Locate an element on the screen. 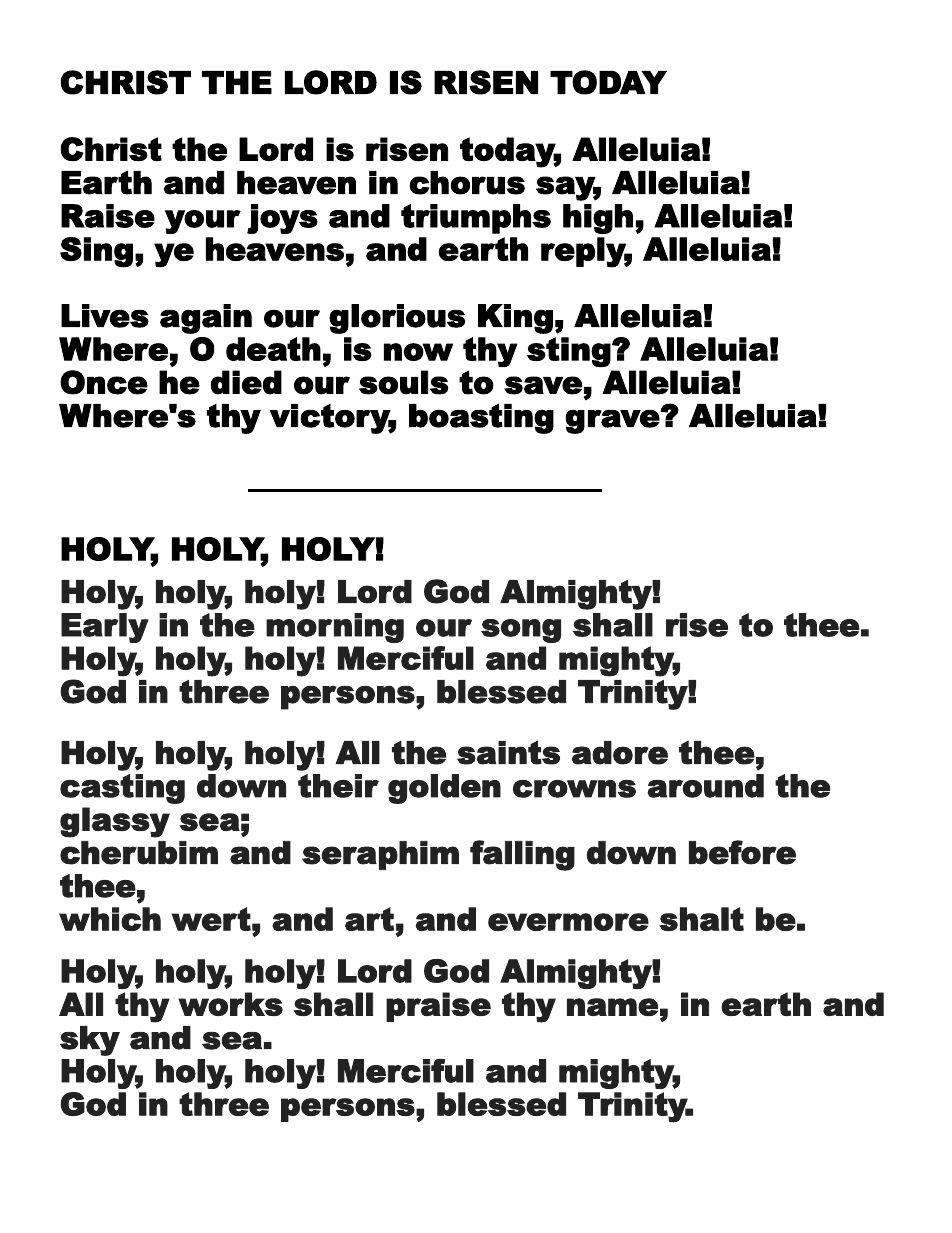 The height and width of the screenshot is (1233, 952). high is located at coordinates (598, 219).
